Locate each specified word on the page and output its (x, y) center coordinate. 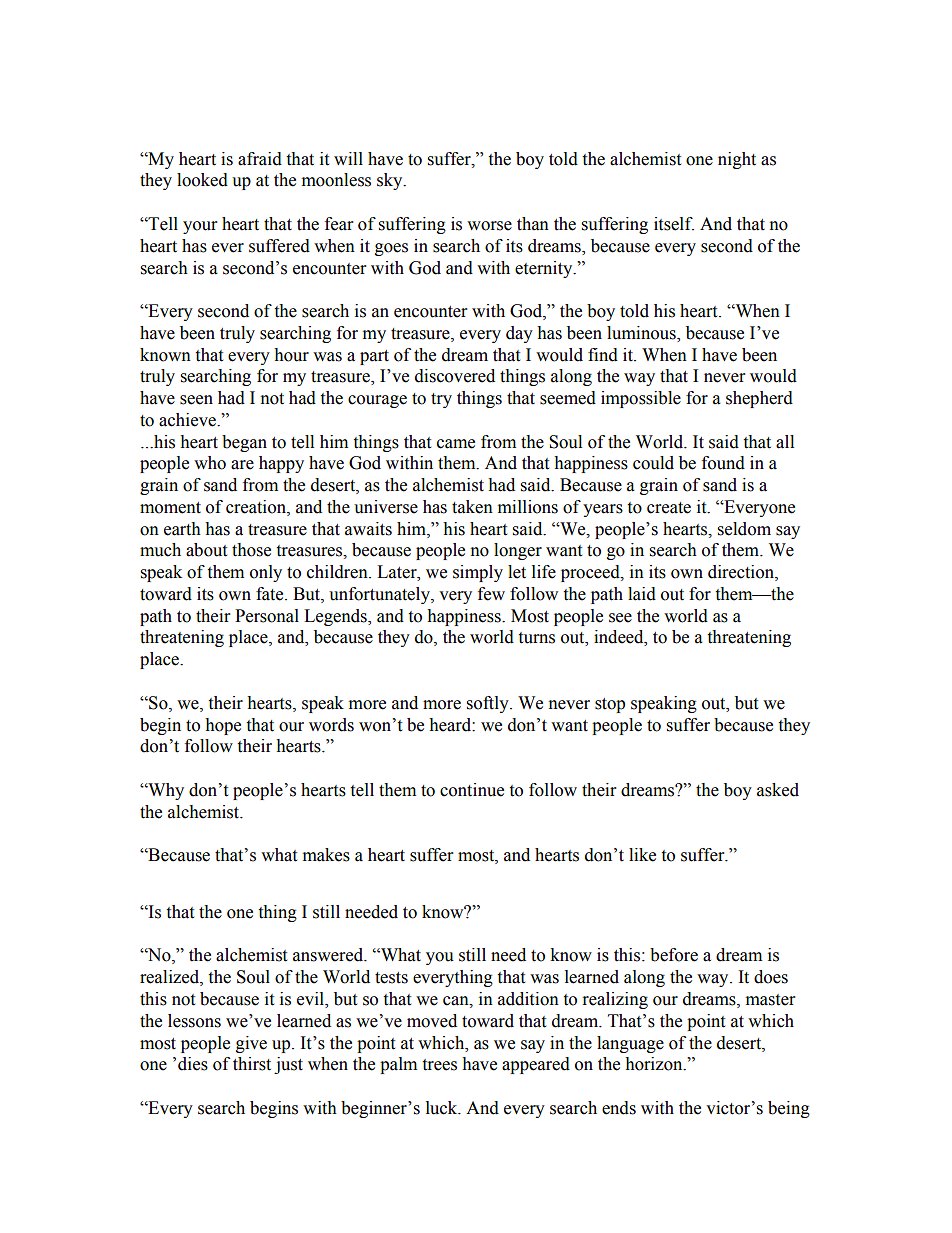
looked (202, 180)
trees (439, 1065)
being (789, 1109)
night (737, 160)
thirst (252, 1064)
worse (489, 226)
